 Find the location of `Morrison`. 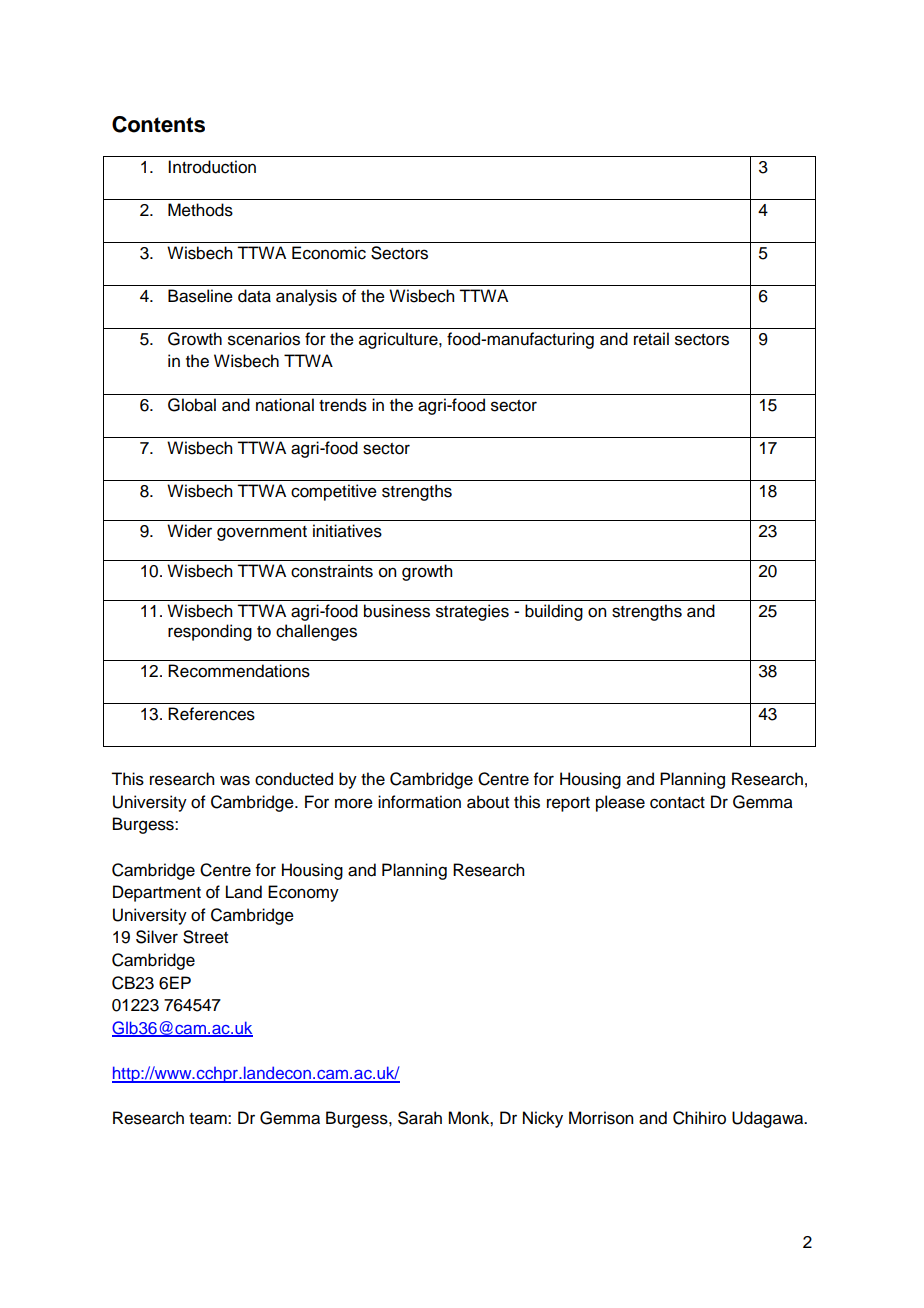

Morrison is located at coordinates (601, 1118).
